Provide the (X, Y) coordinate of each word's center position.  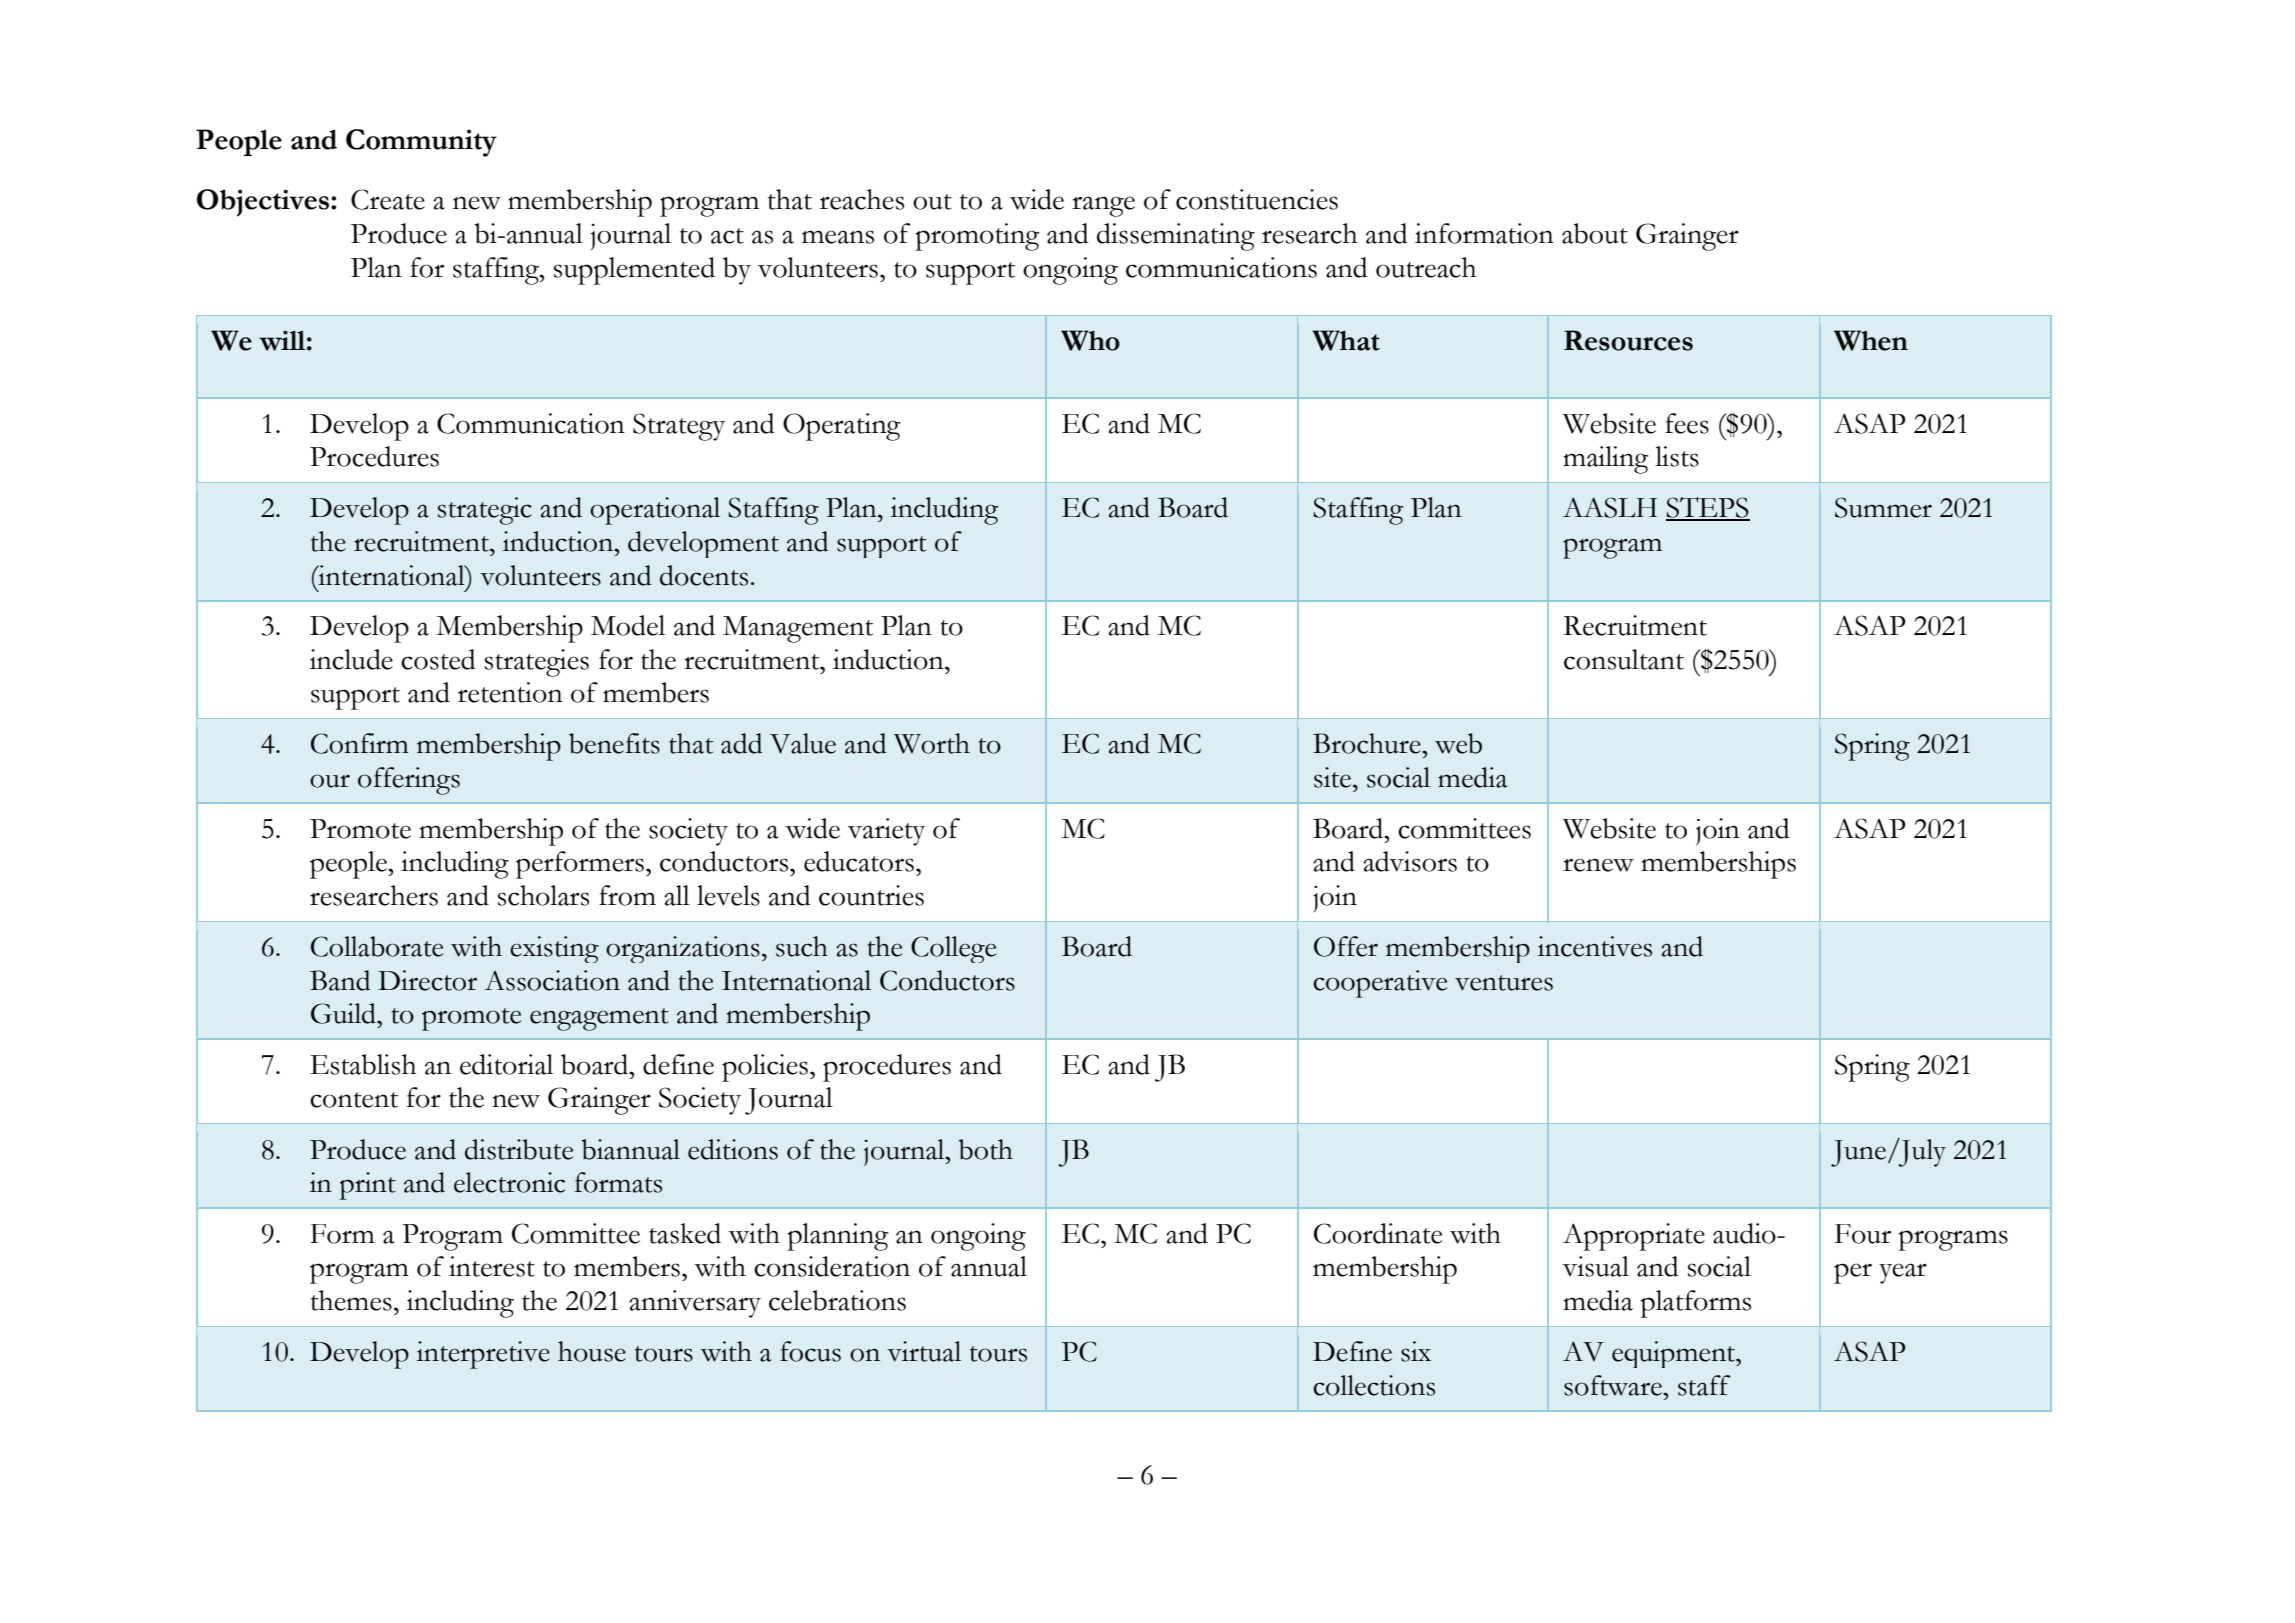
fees (1687, 423)
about (1595, 233)
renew (1598, 865)
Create (388, 199)
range (1103, 206)
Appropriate (1634, 1237)
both (986, 1149)
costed (438, 659)
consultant (1624, 659)
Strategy (679, 427)
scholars (543, 895)
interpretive (483, 1355)
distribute (519, 1149)
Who (1090, 340)
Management (798, 629)
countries (871, 895)
